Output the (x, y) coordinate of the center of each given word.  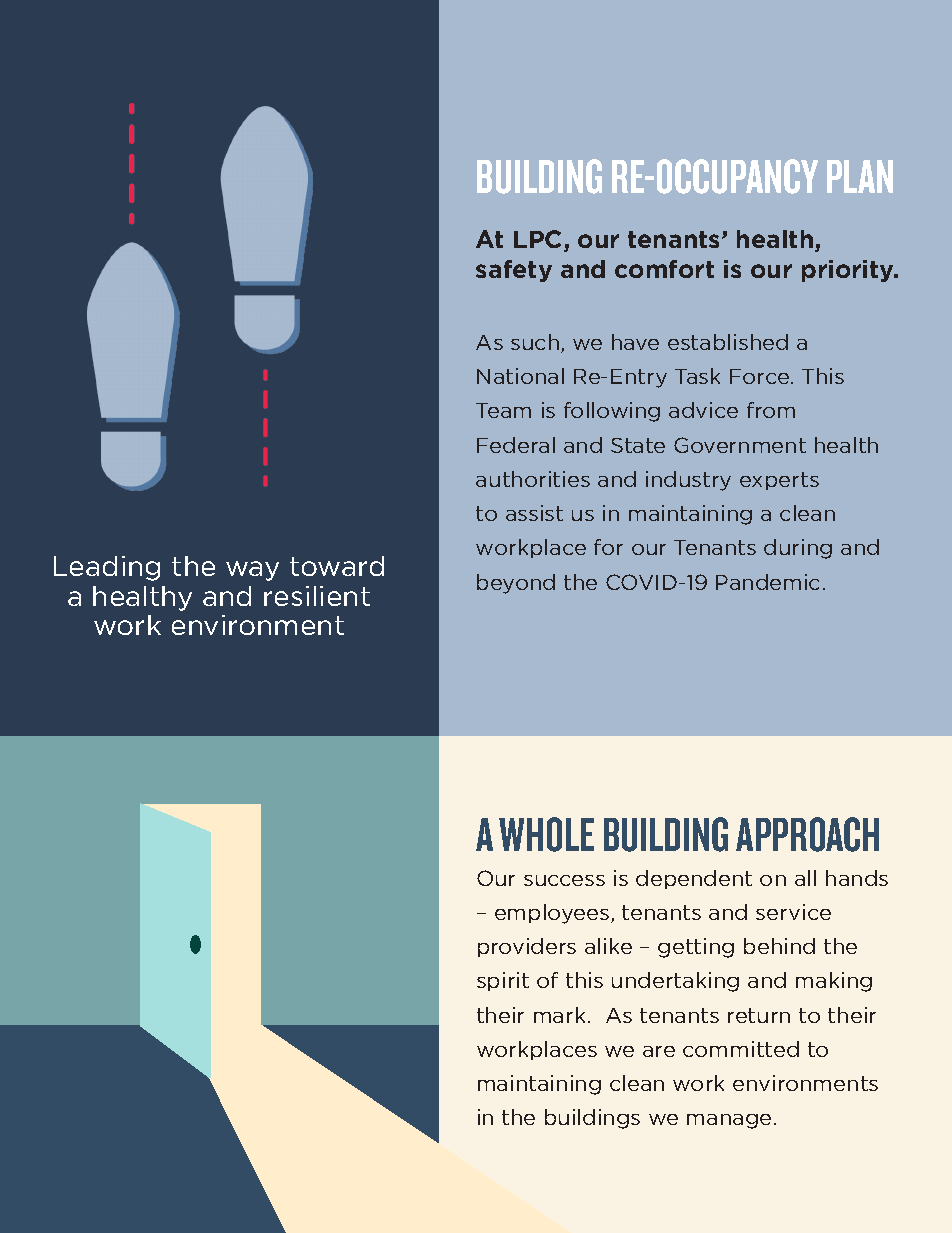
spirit (503, 981)
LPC (539, 241)
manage (729, 1121)
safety (514, 271)
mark (561, 1015)
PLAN (860, 176)
